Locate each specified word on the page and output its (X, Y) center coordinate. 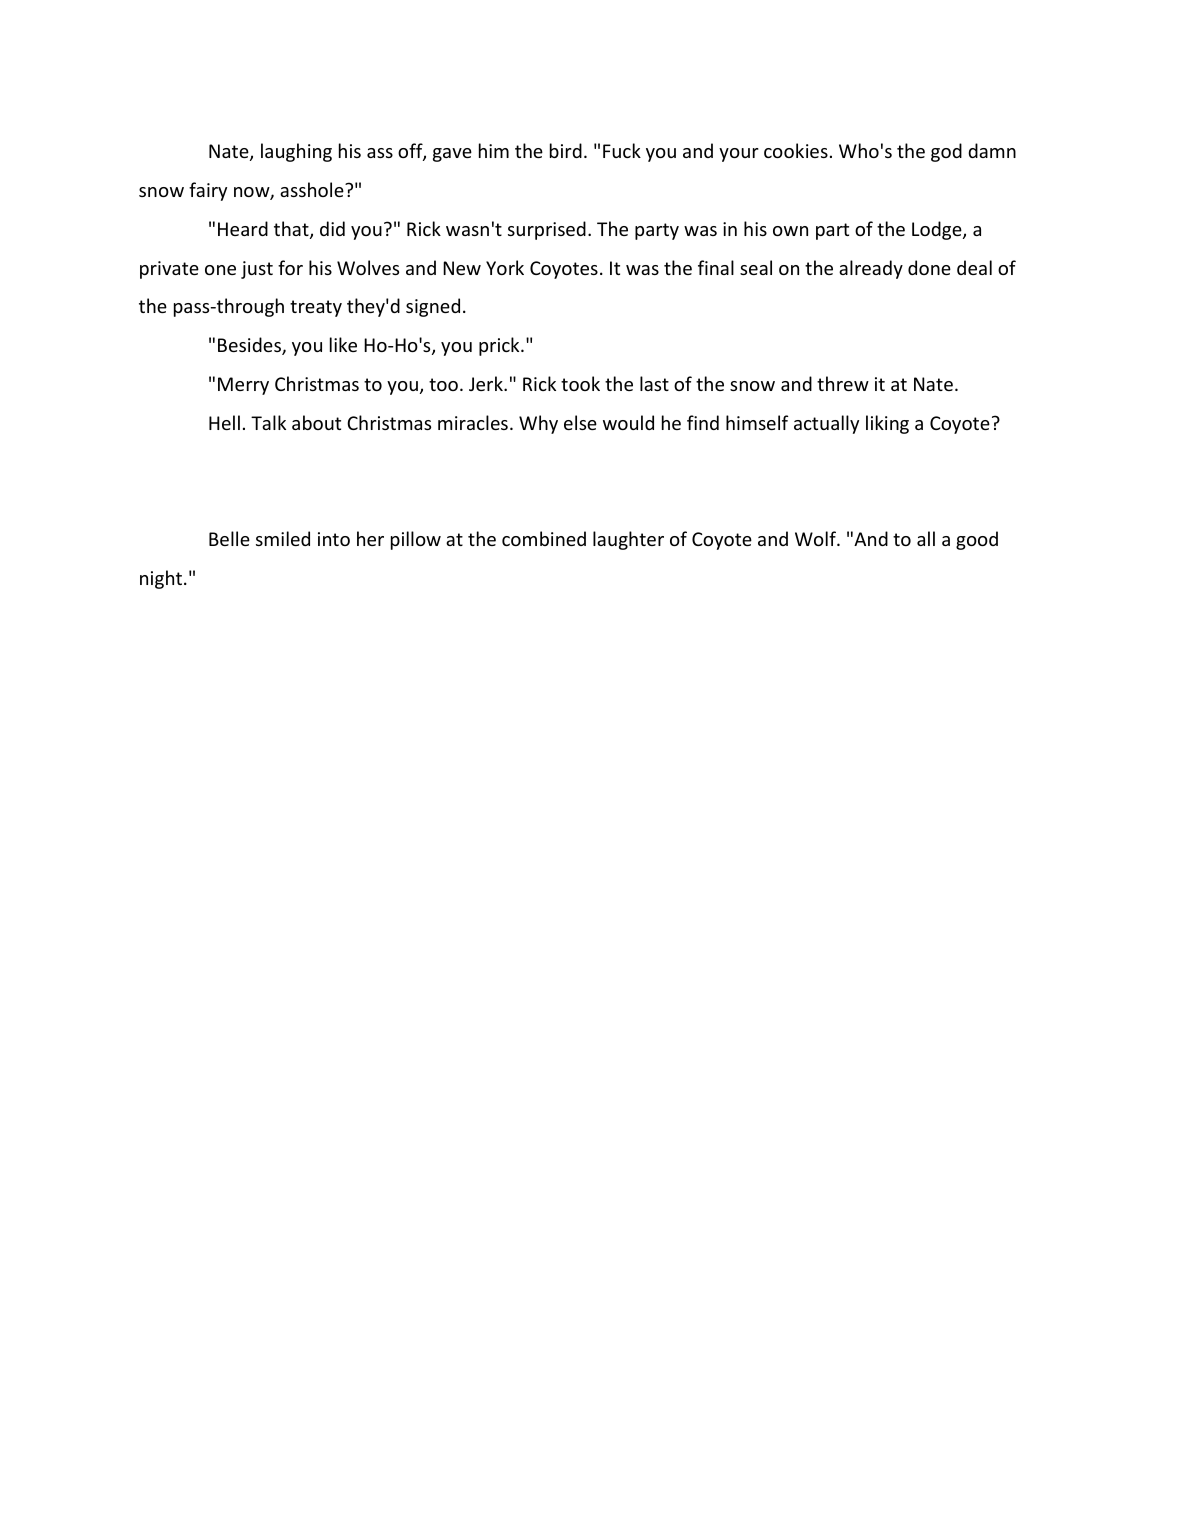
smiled (283, 538)
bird (566, 150)
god (946, 152)
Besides (250, 346)
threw (843, 383)
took (580, 383)
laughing (296, 152)
